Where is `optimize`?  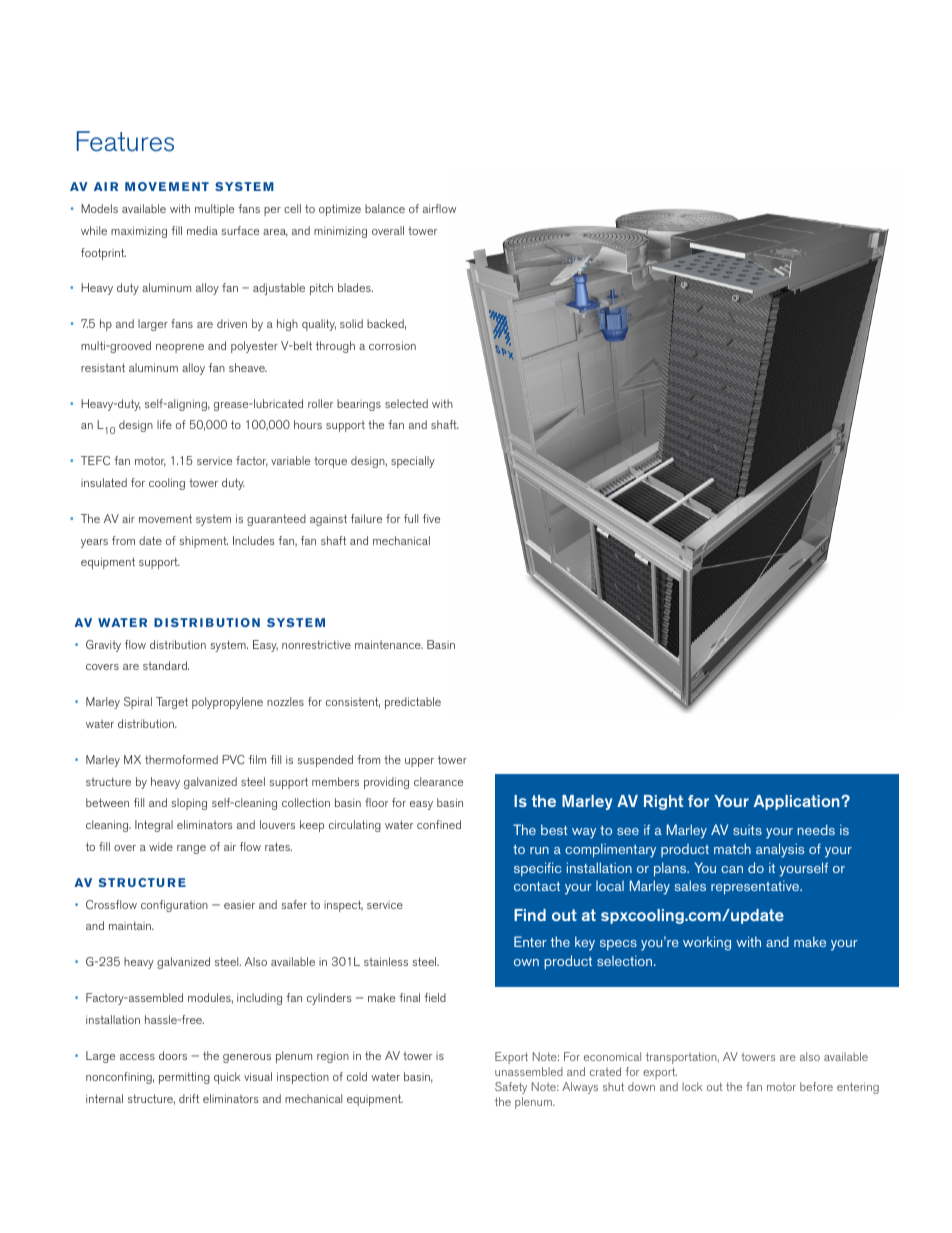 optimize is located at coordinates (340, 210).
